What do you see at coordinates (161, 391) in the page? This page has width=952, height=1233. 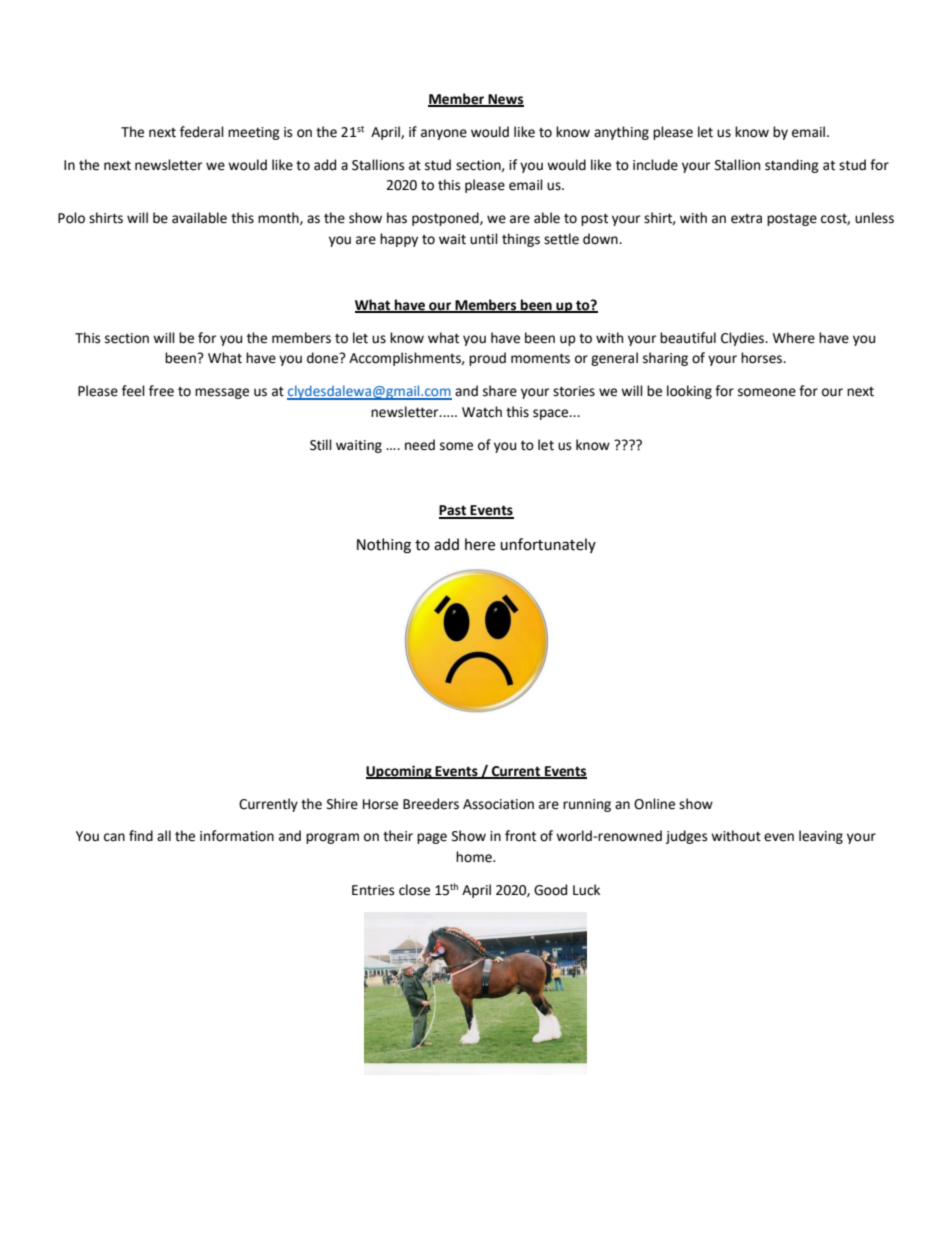 I see `free` at bounding box center [161, 391].
